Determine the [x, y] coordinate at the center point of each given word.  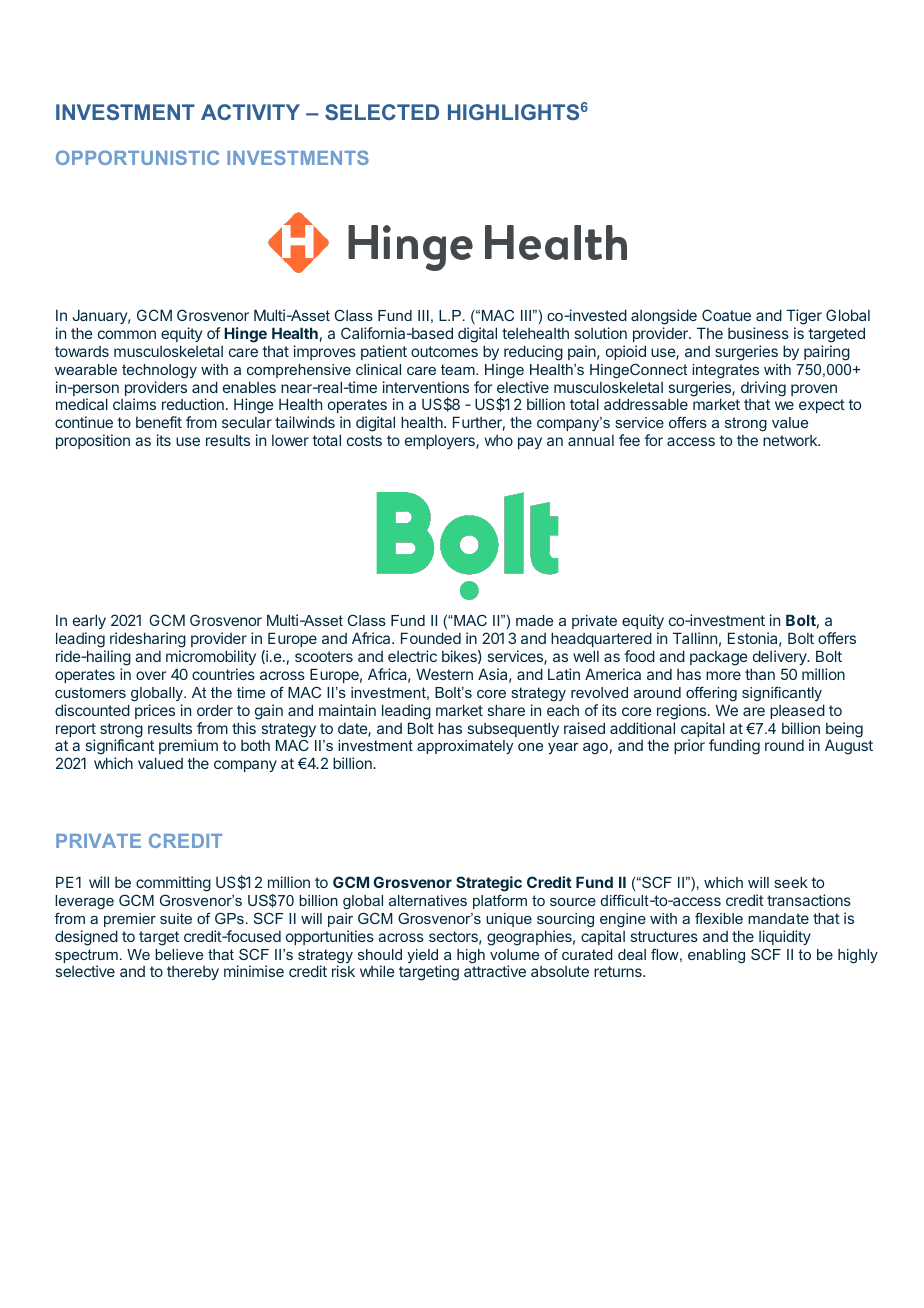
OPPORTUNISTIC [137, 157]
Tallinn [695, 638]
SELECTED [382, 112]
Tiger [804, 317]
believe [179, 954]
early [89, 623]
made [534, 620]
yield [424, 957]
